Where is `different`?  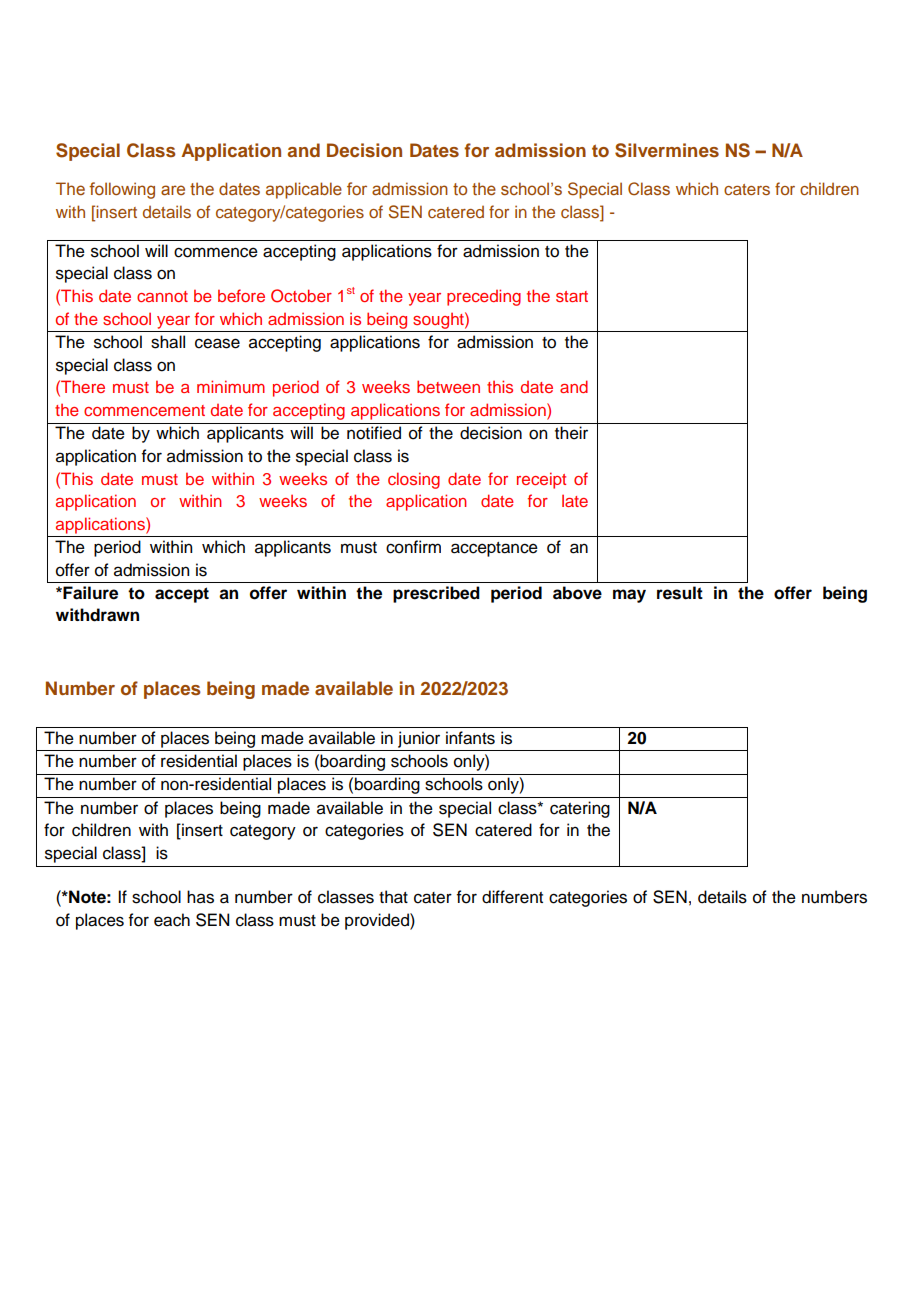 different is located at coordinates (512, 897).
